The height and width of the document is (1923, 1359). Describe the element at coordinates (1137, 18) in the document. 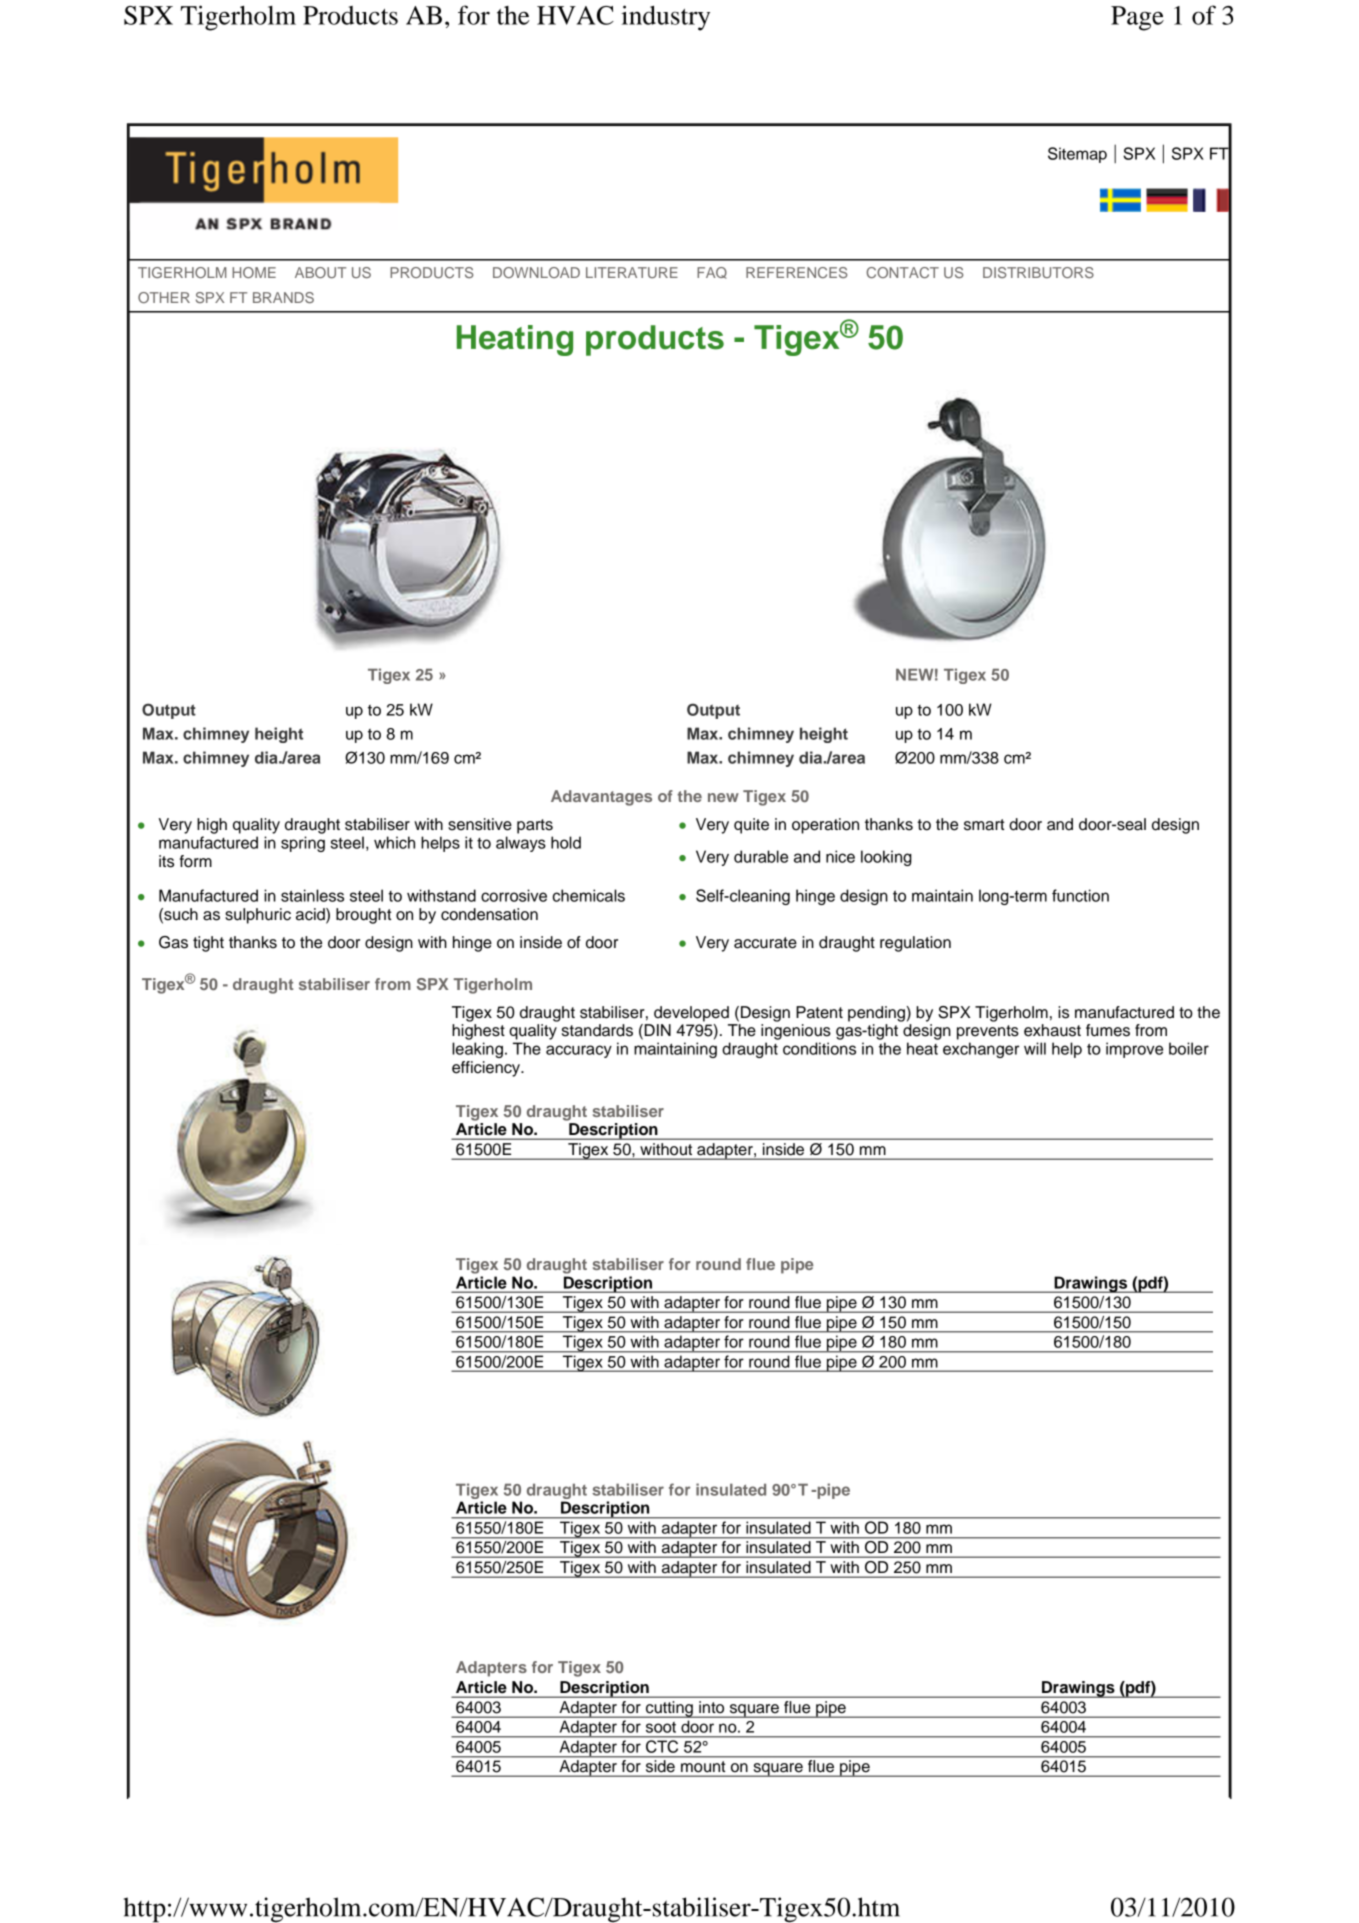

I see `Page` at that location.
